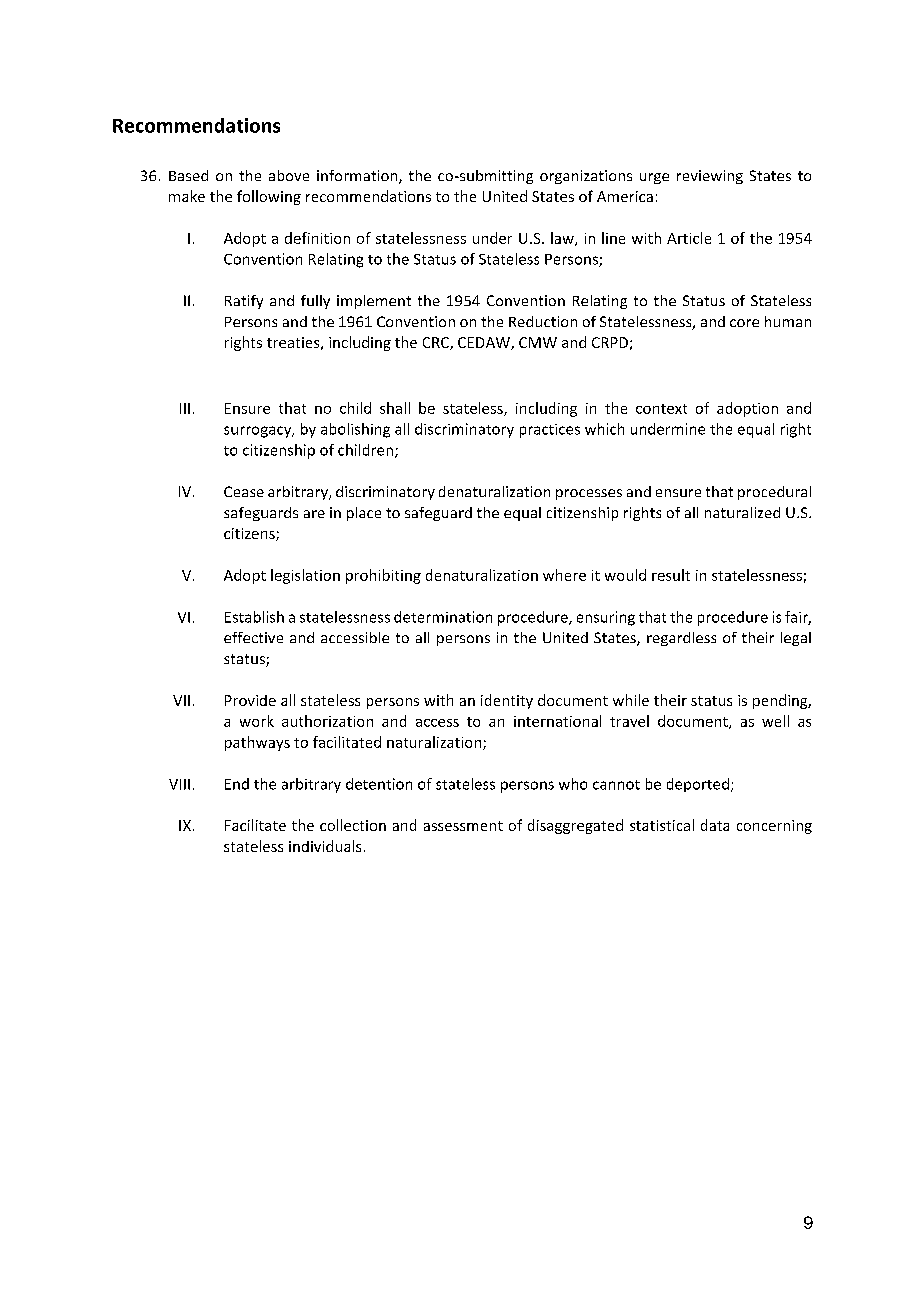  I want to click on Cease, so click(244, 491).
